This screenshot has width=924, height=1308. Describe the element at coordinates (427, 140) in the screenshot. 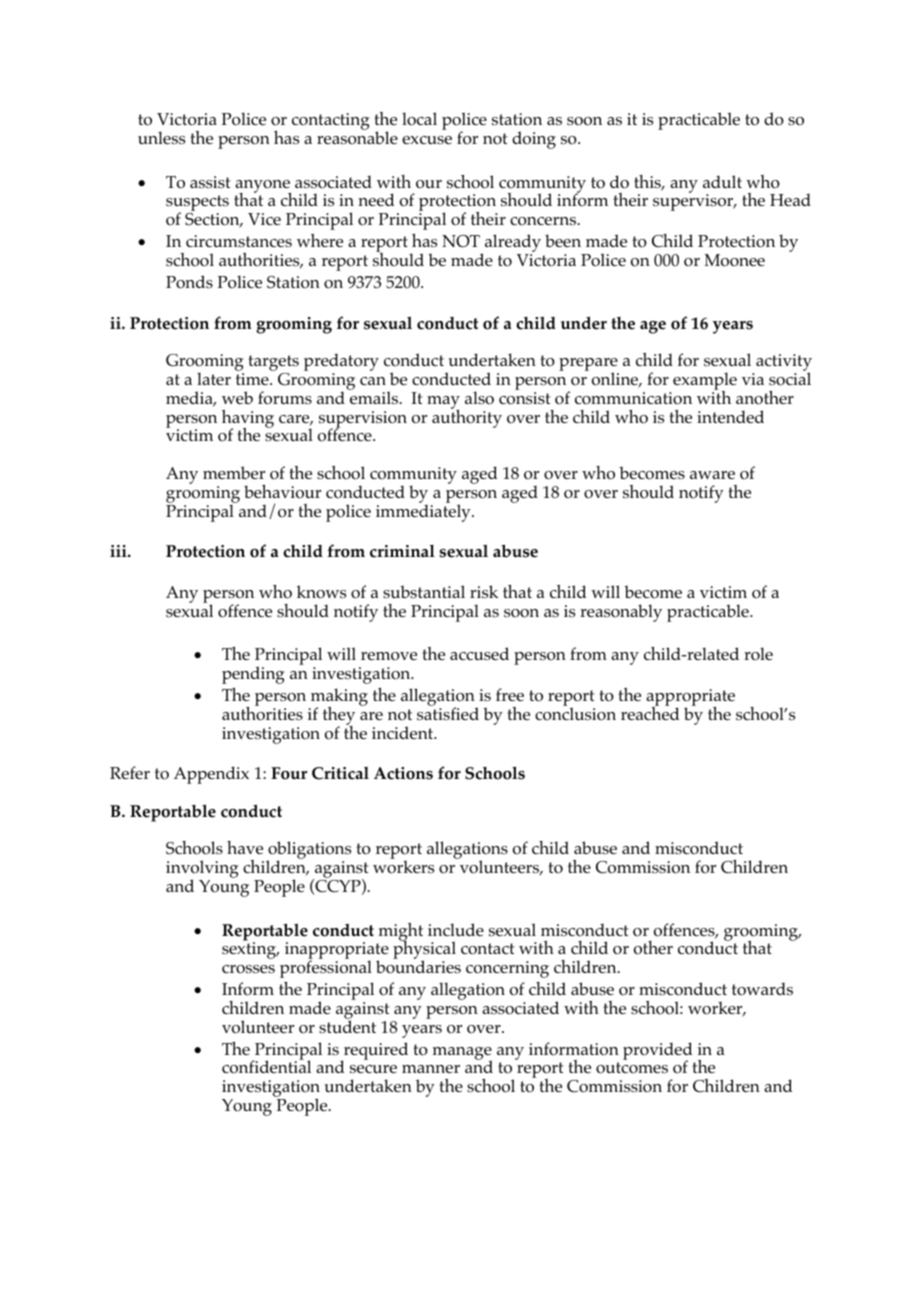

I see `excuse` at that location.
